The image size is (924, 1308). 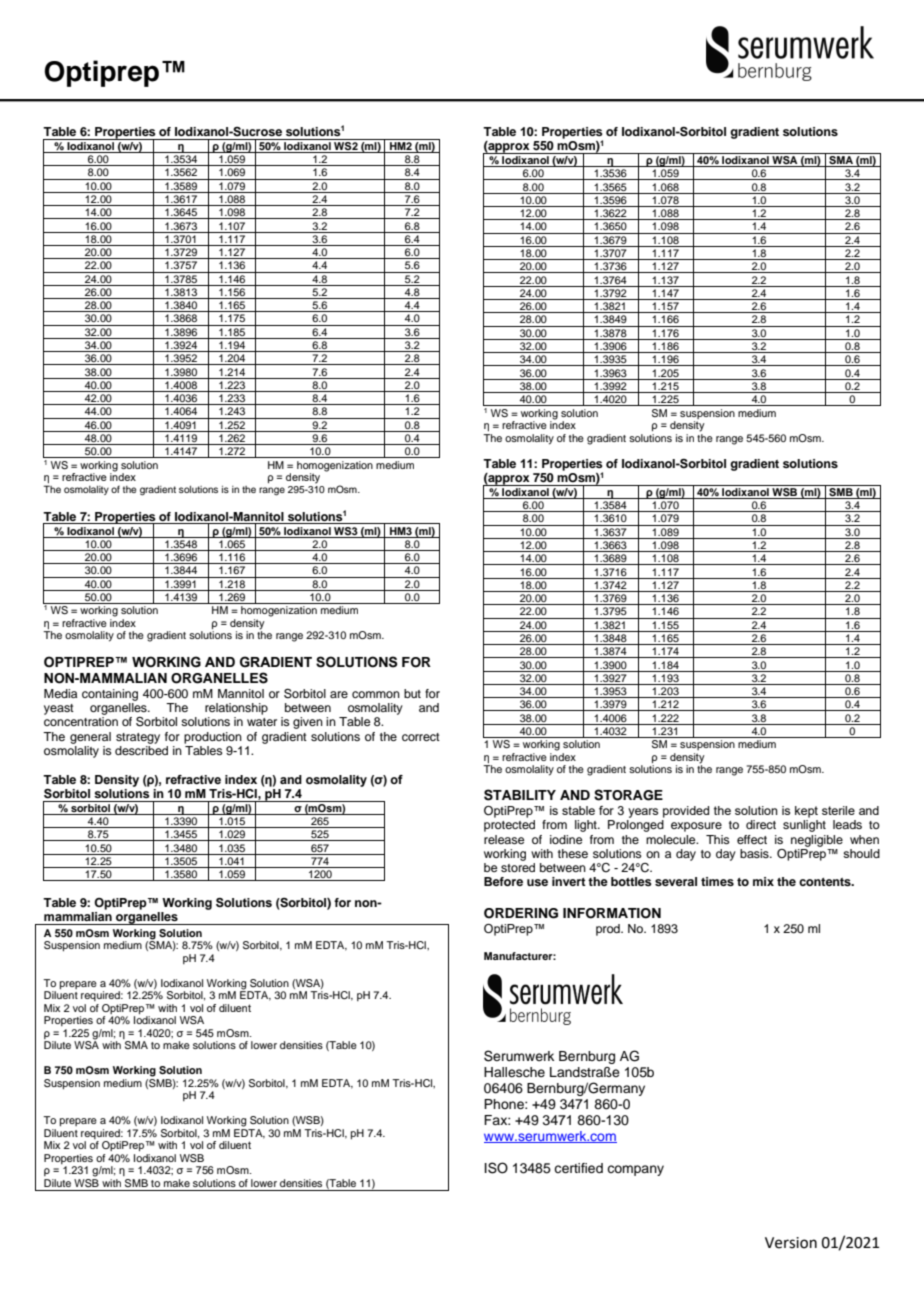 I want to click on INFORMATION, so click(x=612, y=913).
